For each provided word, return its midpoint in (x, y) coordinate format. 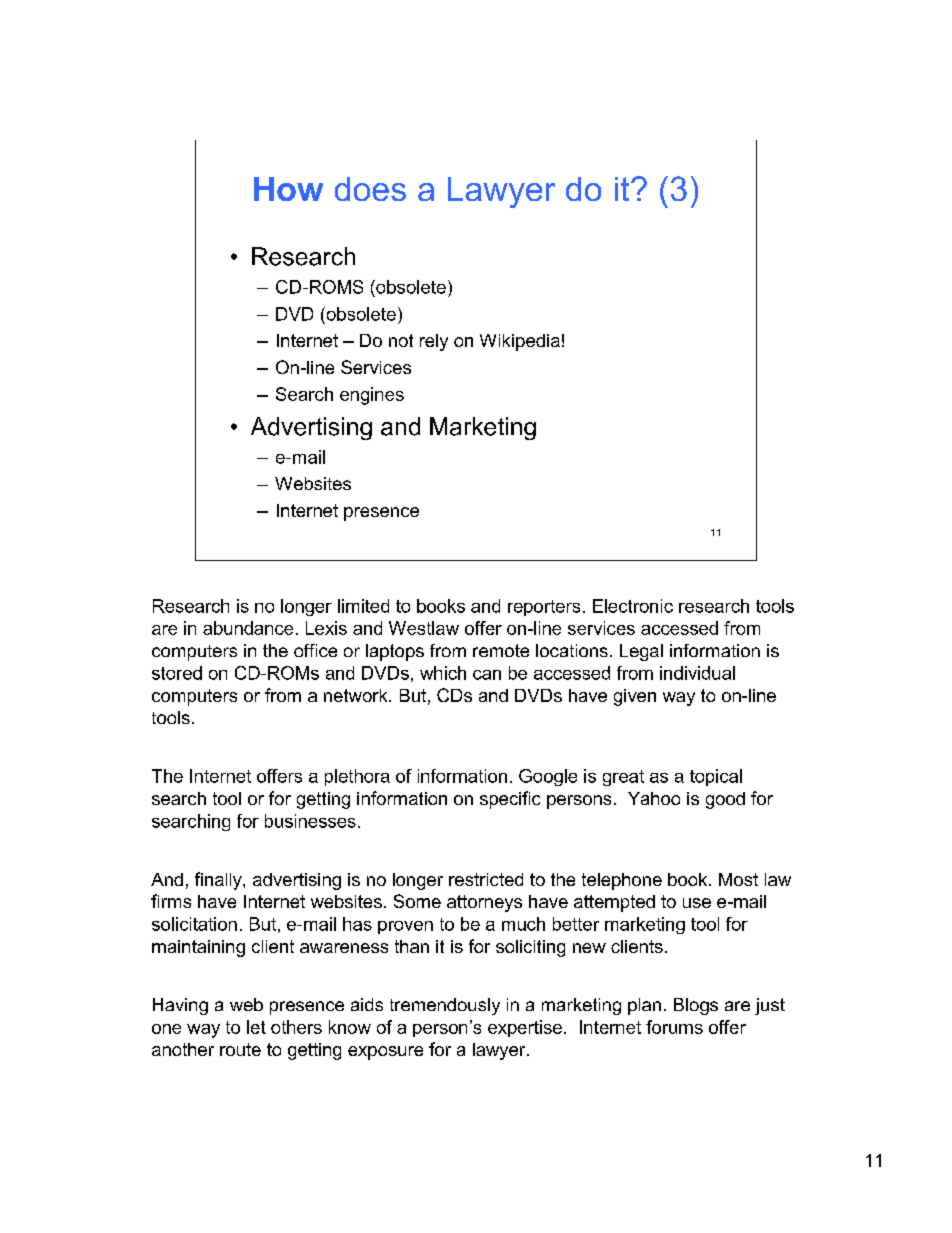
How (288, 189)
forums (674, 1027)
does (370, 189)
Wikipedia (520, 342)
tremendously (445, 1006)
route (240, 1049)
